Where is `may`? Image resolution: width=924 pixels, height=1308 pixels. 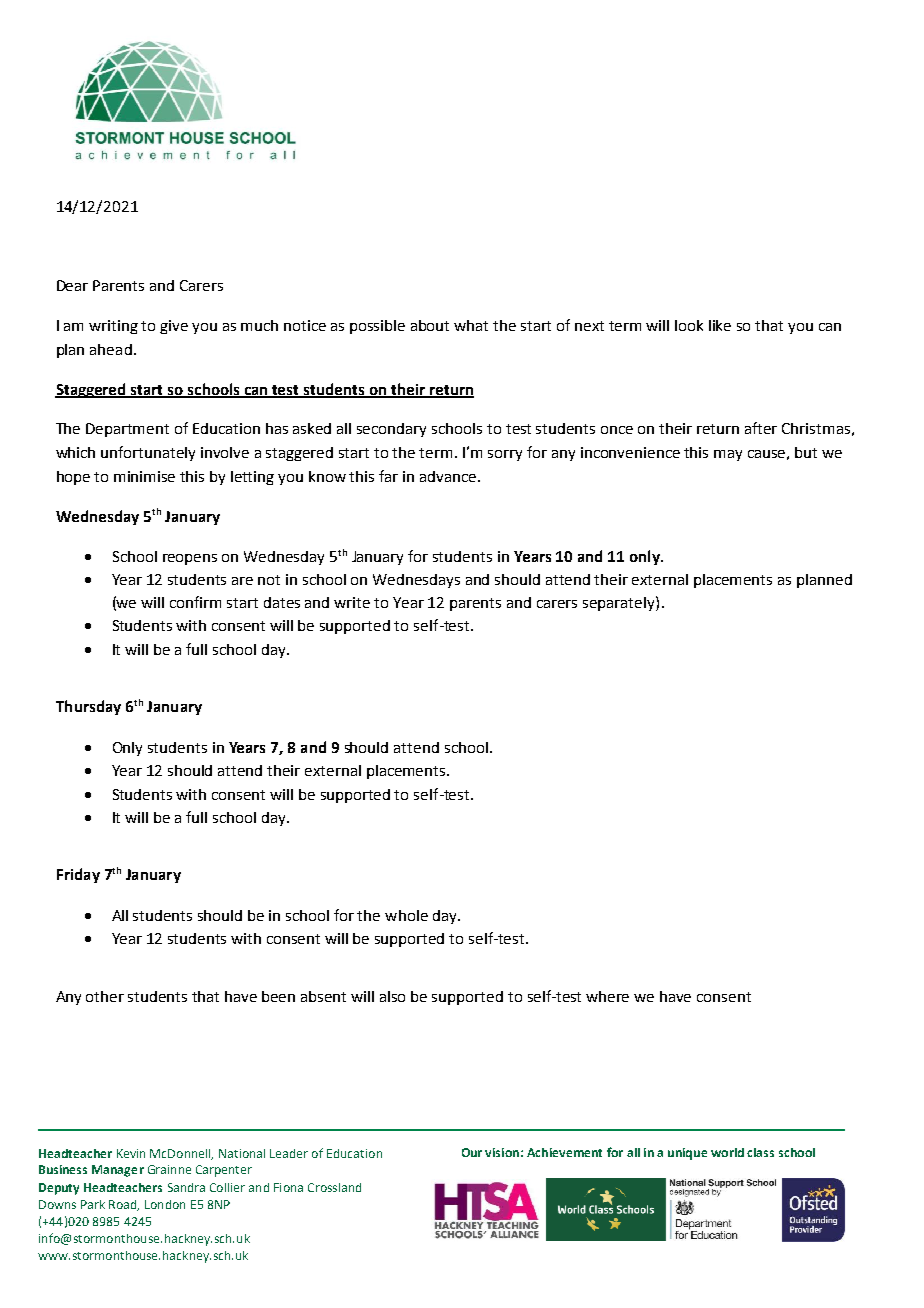
may is located at coordinates (728, 455).
